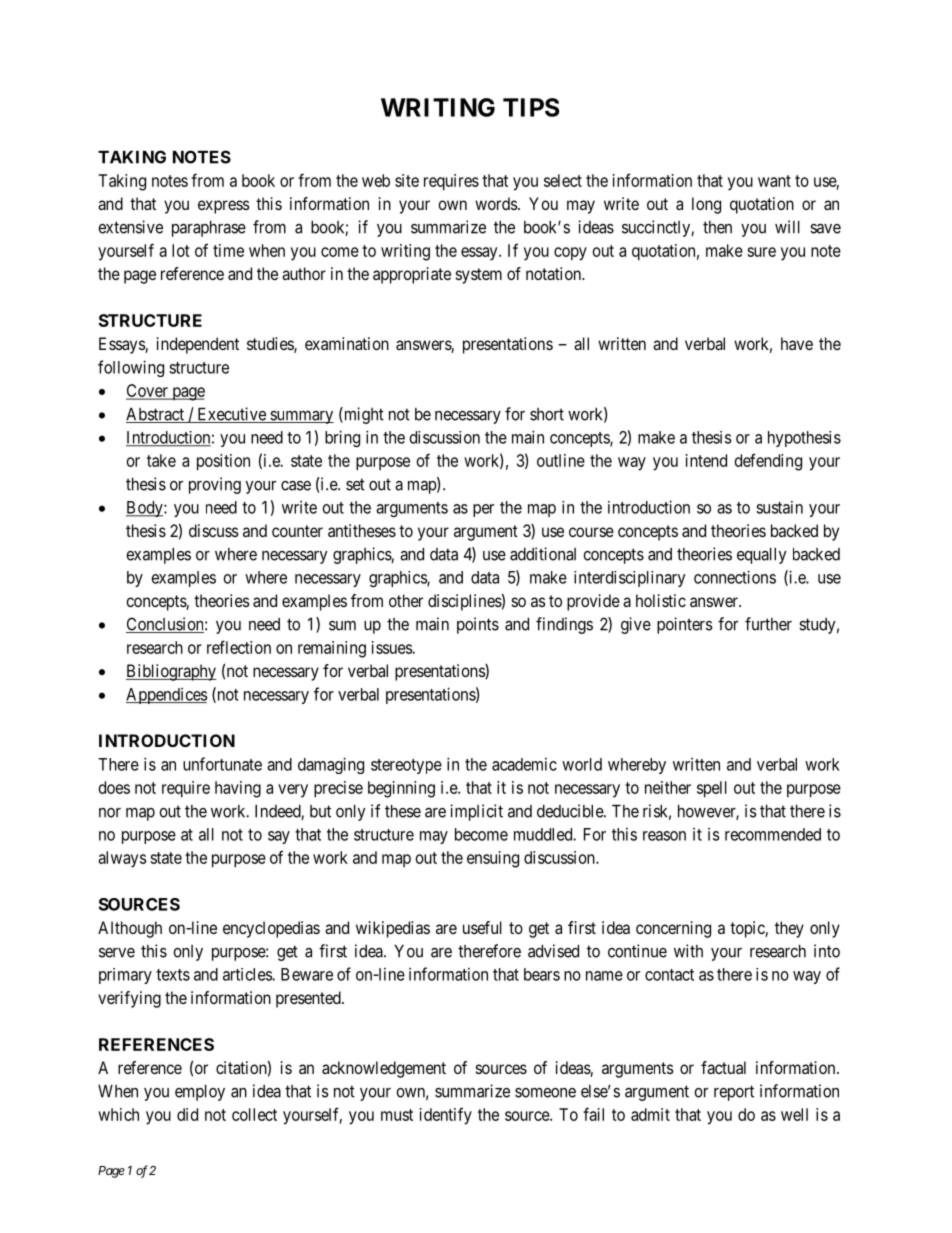 The height and width of the image is (1233, 952). What do you see at coordinates (122, 859) in the image?
I see `always` at bounding box center [122, 859].
